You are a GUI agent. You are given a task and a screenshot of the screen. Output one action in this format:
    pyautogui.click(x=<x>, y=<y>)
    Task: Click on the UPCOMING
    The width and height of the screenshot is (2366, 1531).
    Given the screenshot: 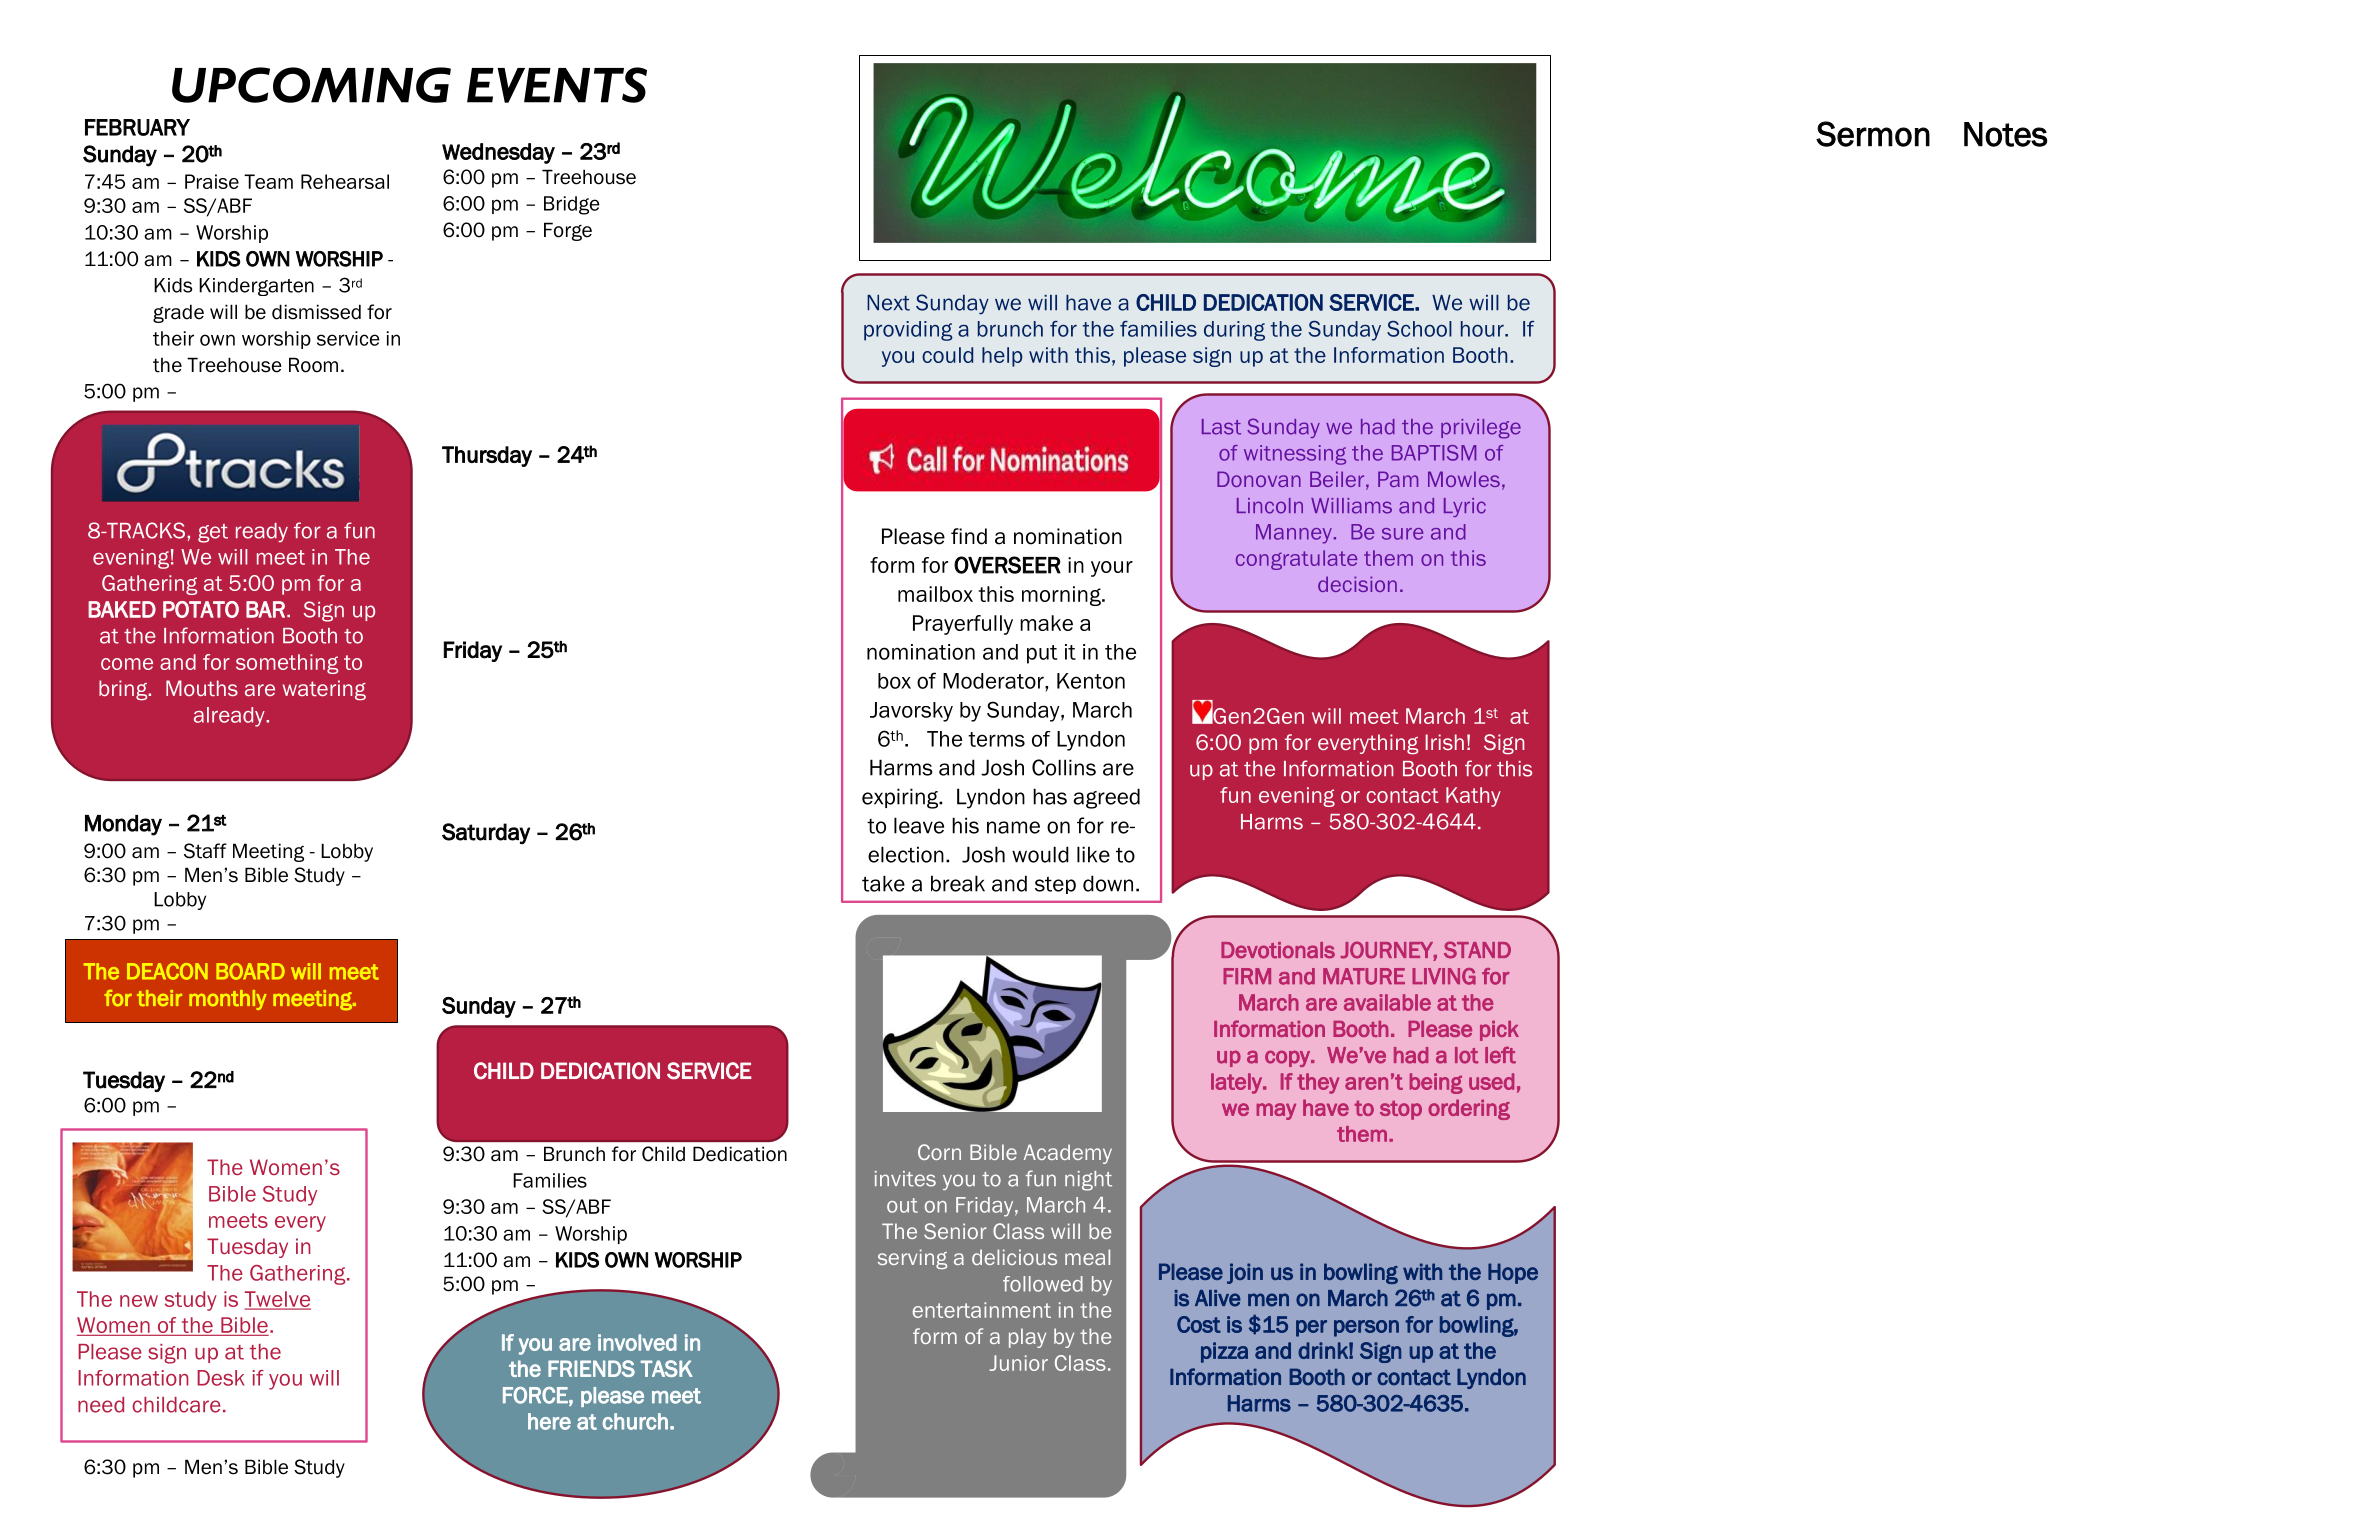 What is the action you would take?
    pyautogui.click(x=311, y=85)
